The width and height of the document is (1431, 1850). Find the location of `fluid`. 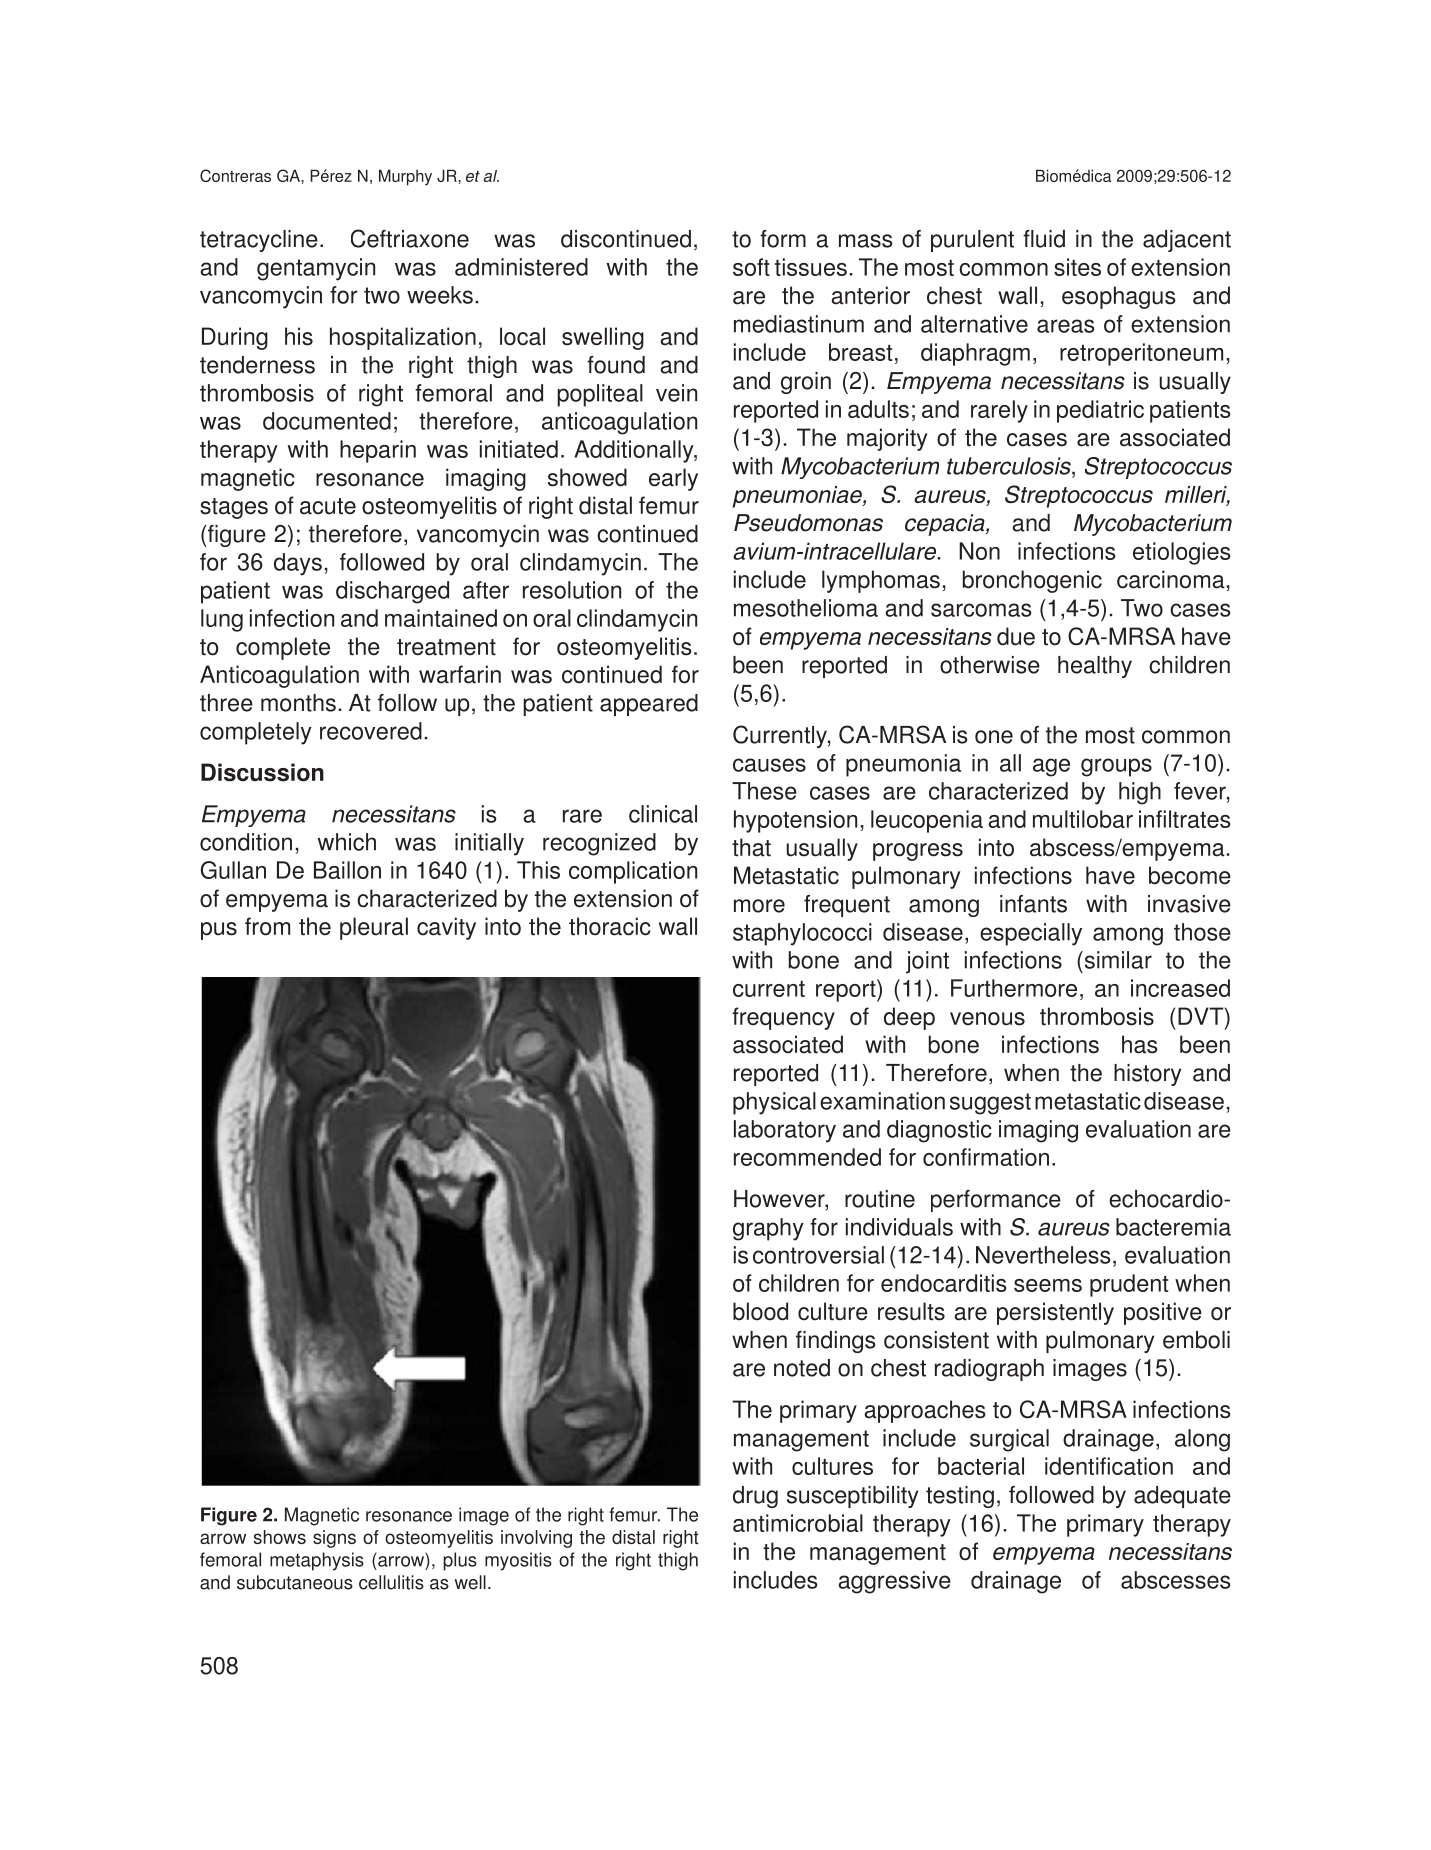

fluid is located at coordinates (1044, 239).
